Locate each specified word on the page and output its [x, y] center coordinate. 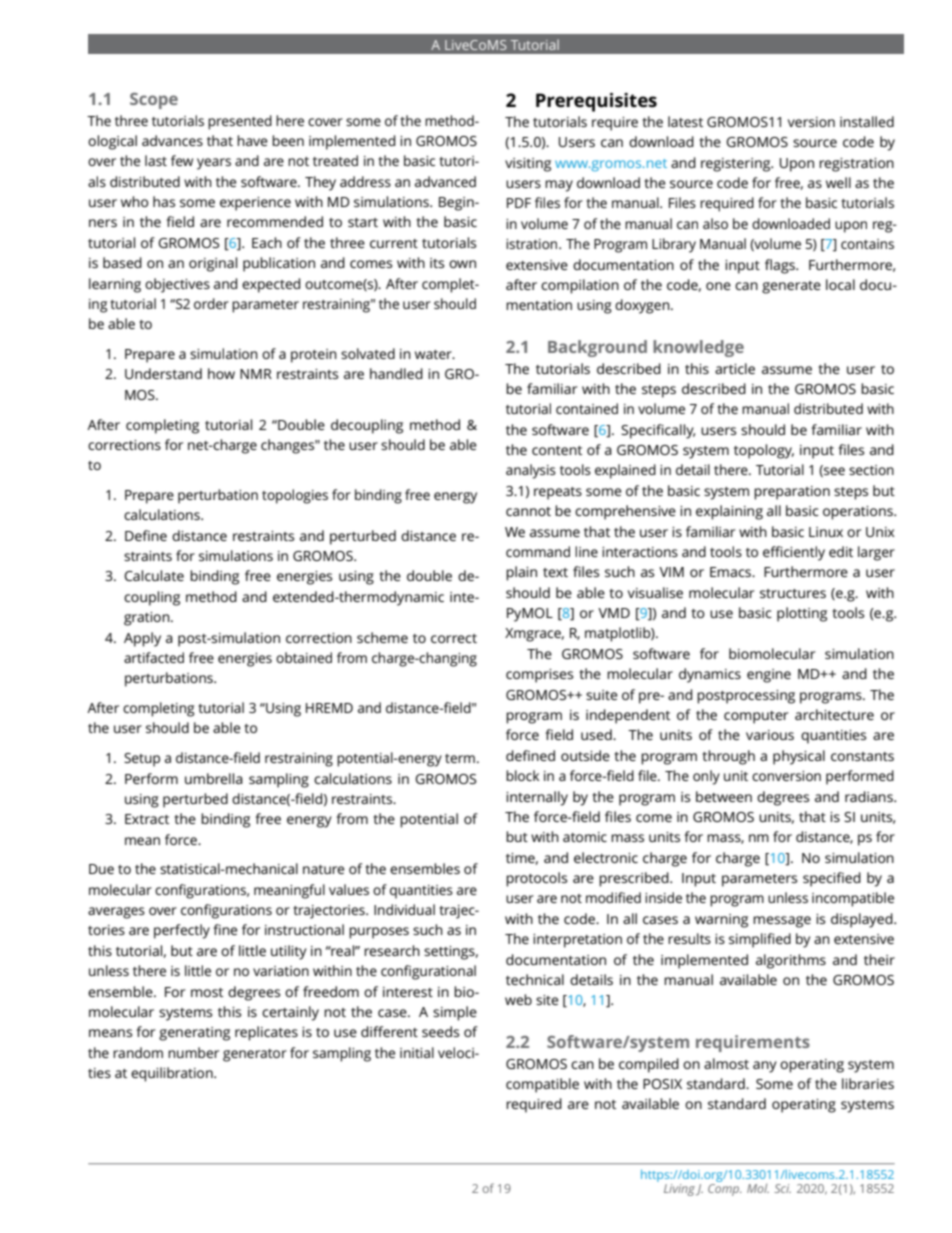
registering [737, 165]
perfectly [182, 931]
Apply [142, 639]
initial [417, 1052]
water [434, 354]
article [735, 368]
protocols [536, 879]
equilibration [173, 1074]
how [221, 373]
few [182, 160]
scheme [382, 637]
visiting [528, 165]
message [782, 922]
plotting [802, 614]
